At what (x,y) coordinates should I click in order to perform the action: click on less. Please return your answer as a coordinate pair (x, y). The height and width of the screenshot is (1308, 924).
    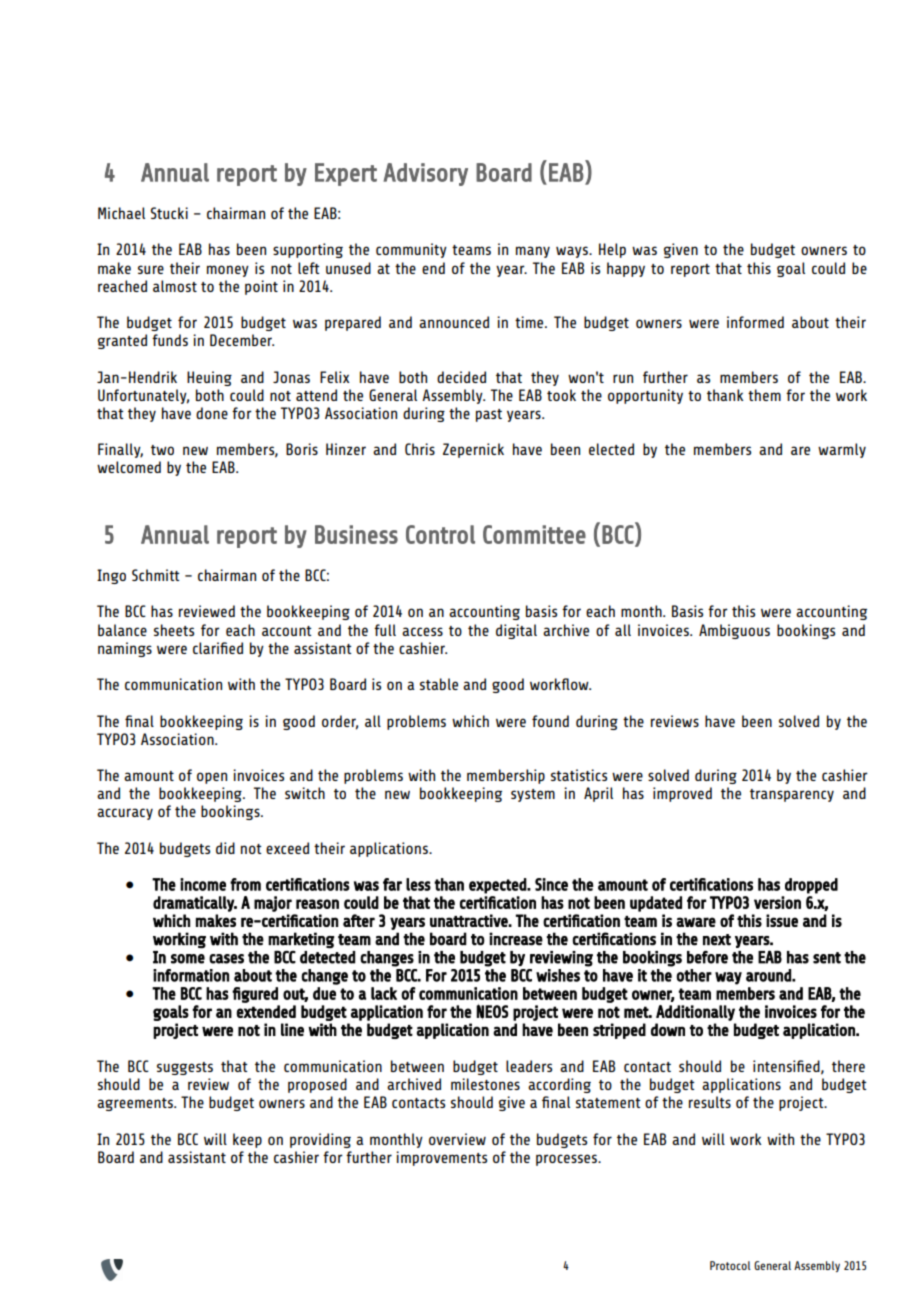
    Looking at the image, I should click on (418, 884).
